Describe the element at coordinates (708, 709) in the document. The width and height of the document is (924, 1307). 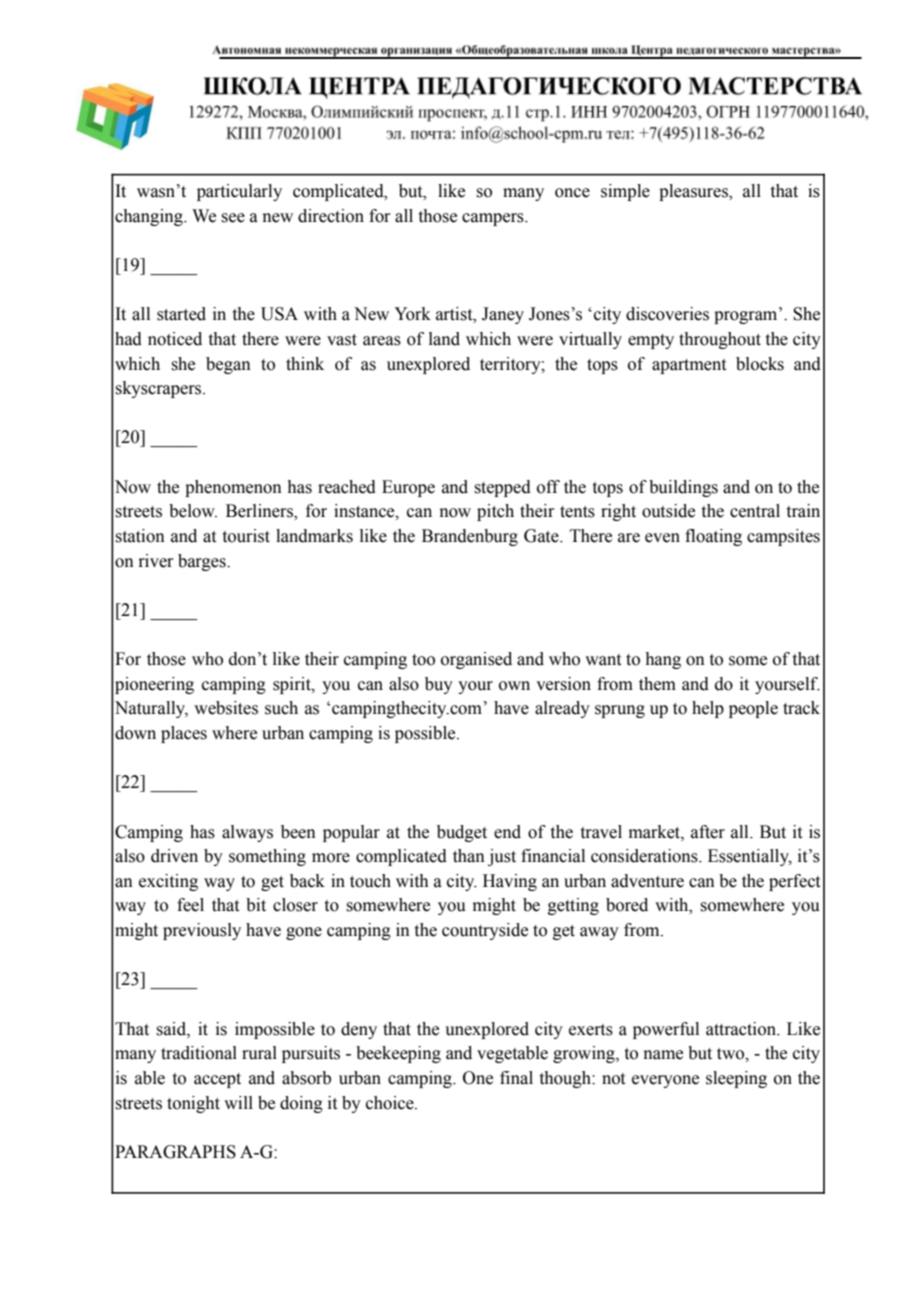
I see `help` at that location.
